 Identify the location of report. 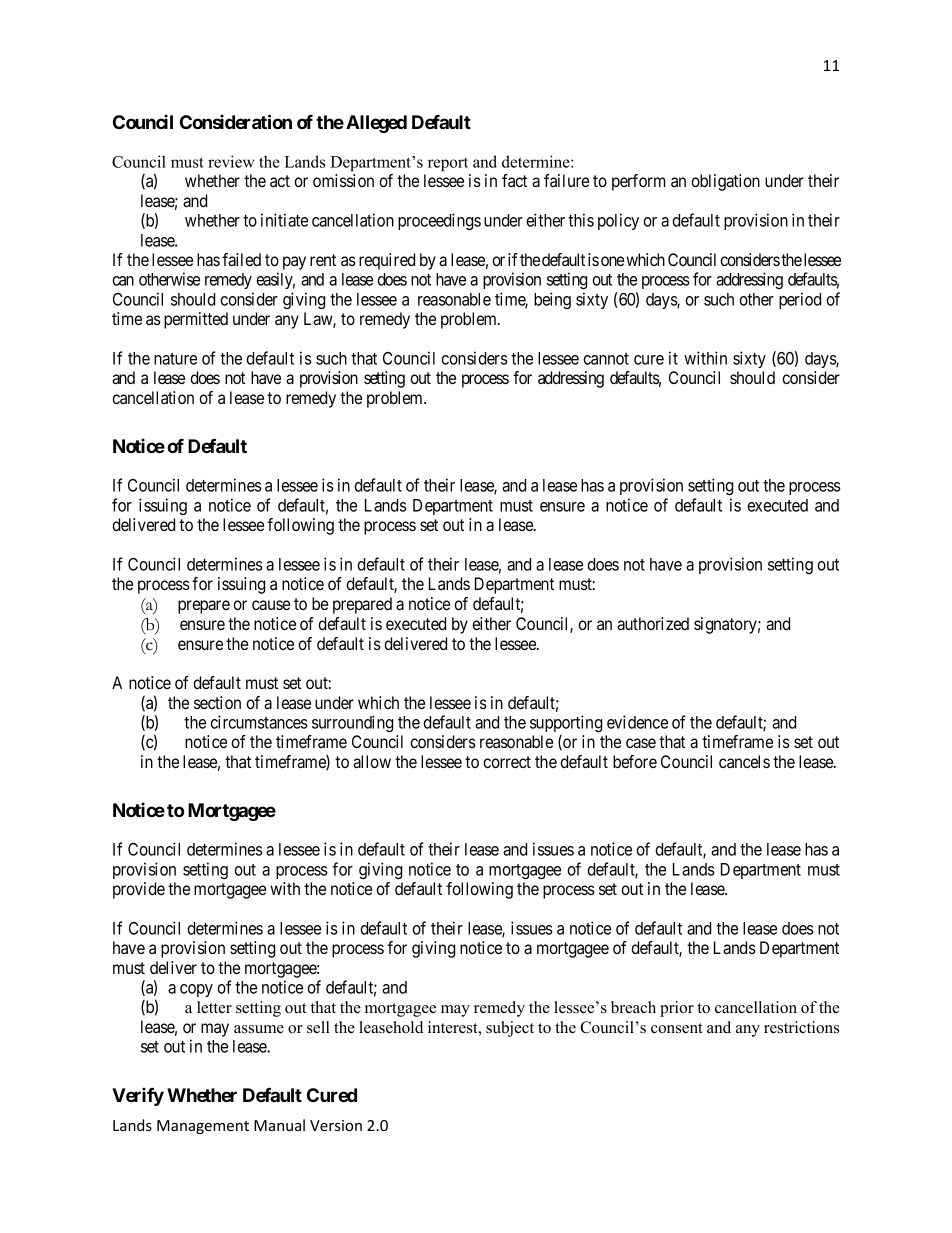
(448, 164).
